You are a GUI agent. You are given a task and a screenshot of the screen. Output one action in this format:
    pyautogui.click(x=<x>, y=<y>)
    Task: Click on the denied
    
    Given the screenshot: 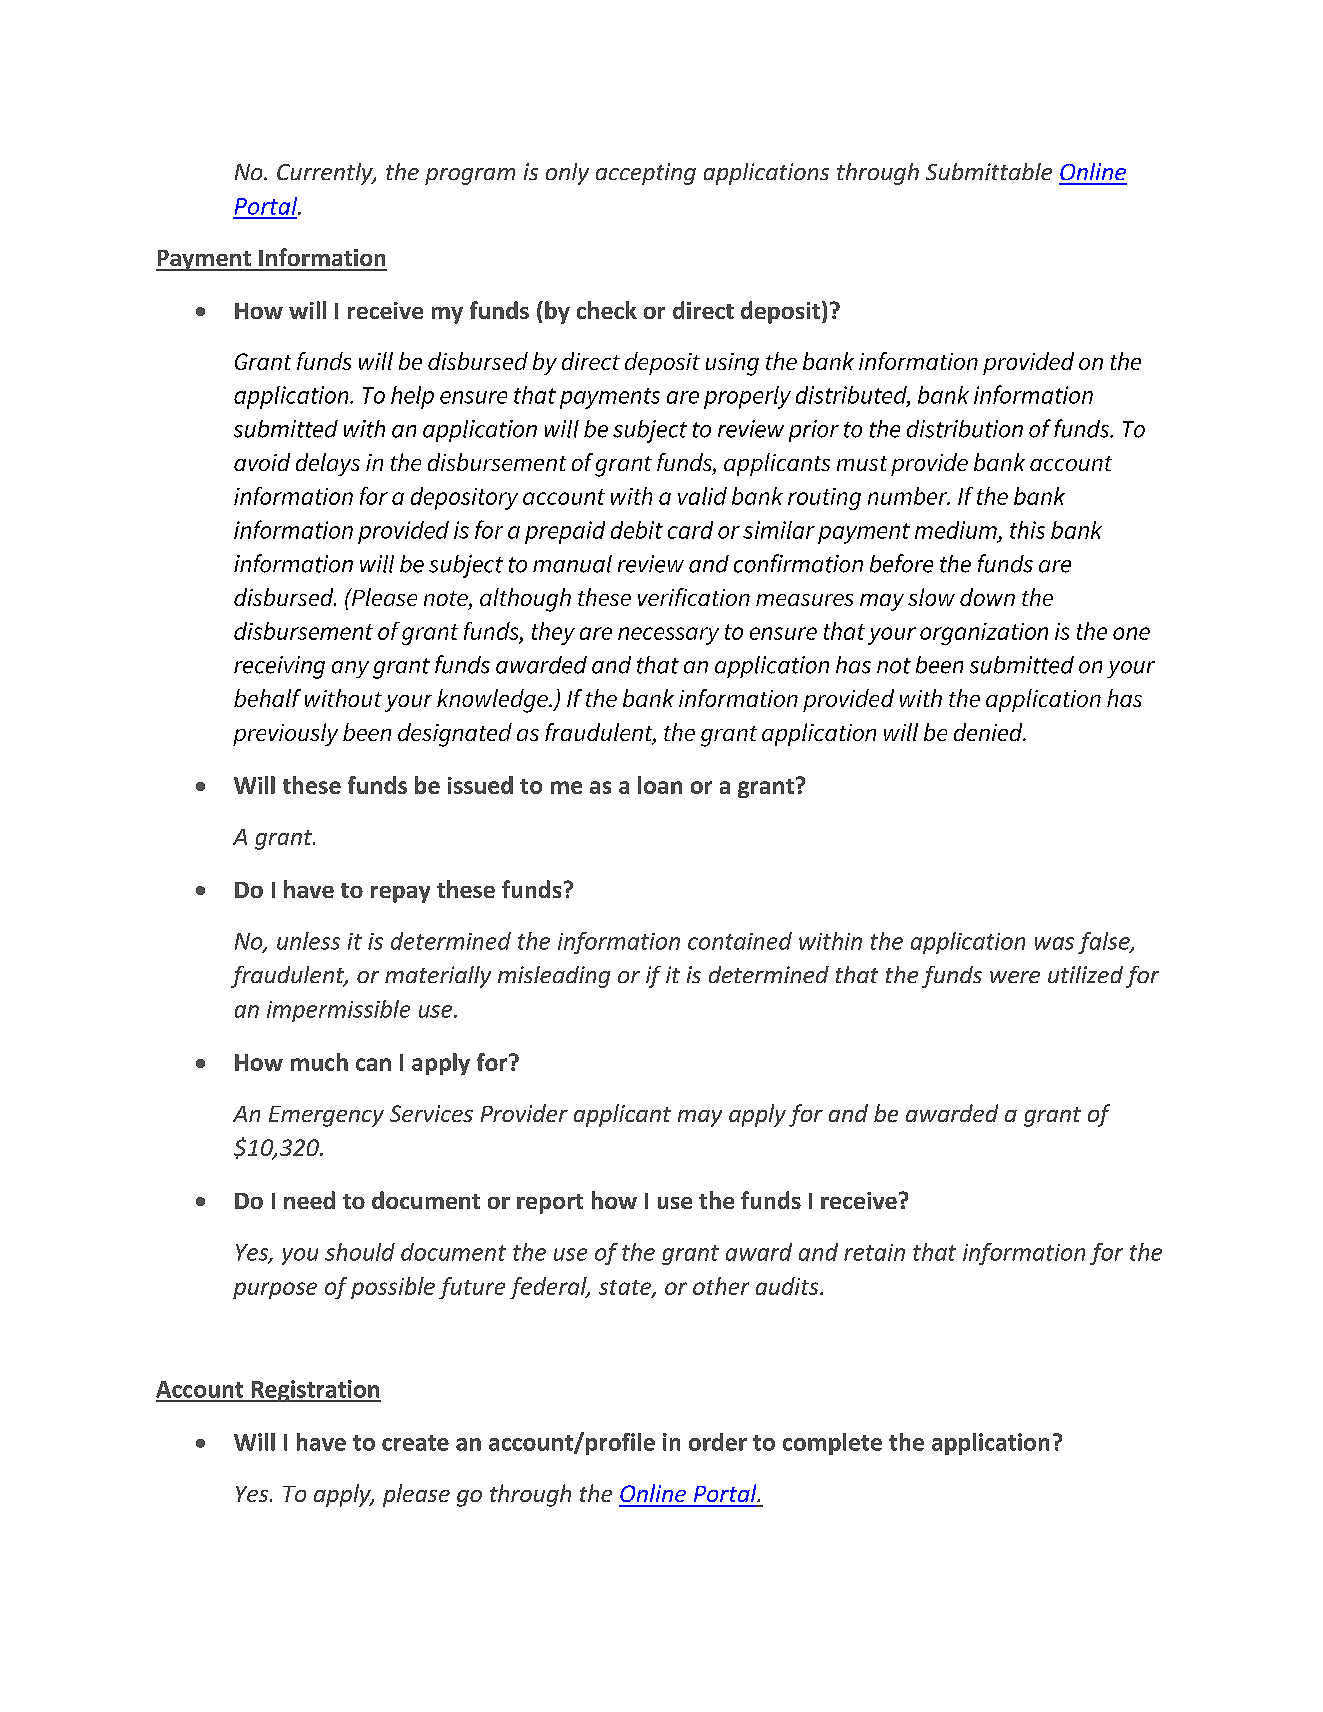 What is the action you would take?
    pyautogui.click(x=989, y=732)
